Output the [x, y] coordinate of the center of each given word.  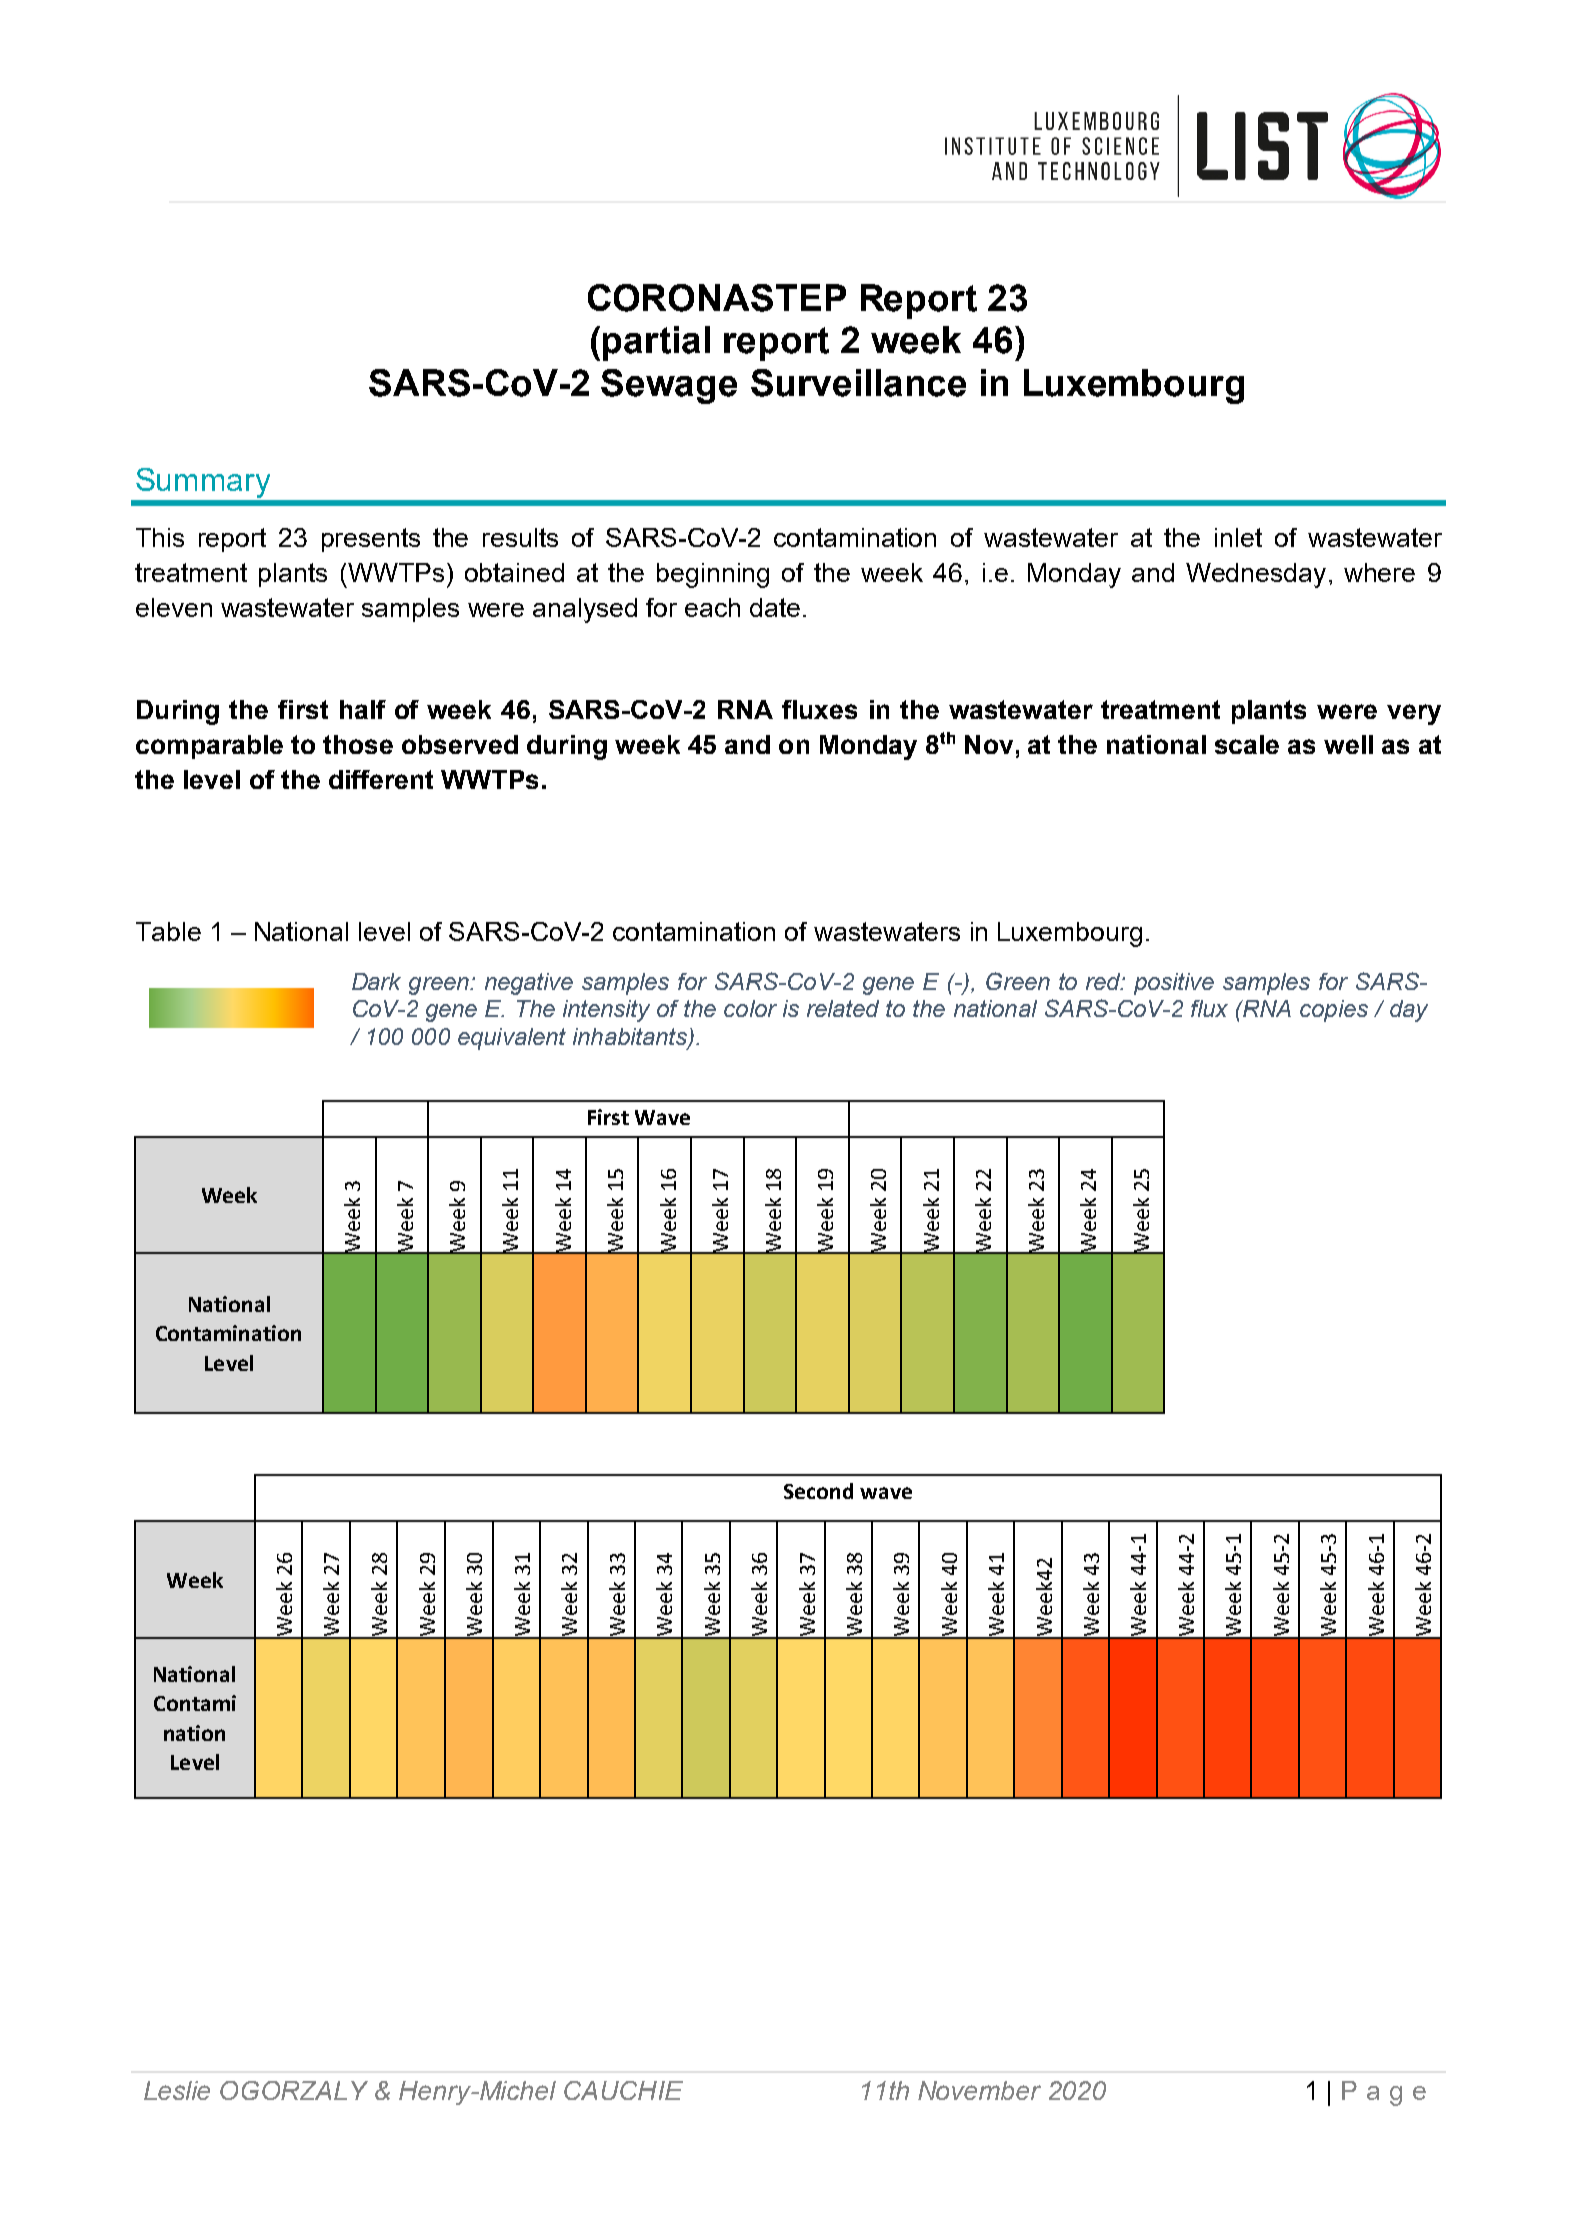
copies [1334, 1011]
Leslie [177, 2090]
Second [818, 1491]
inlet [1238, 537]
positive [1174, 984]
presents [371, 540]
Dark [376, 981]
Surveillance [858, 383]
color [750, 1008]
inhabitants [631, 1037]
